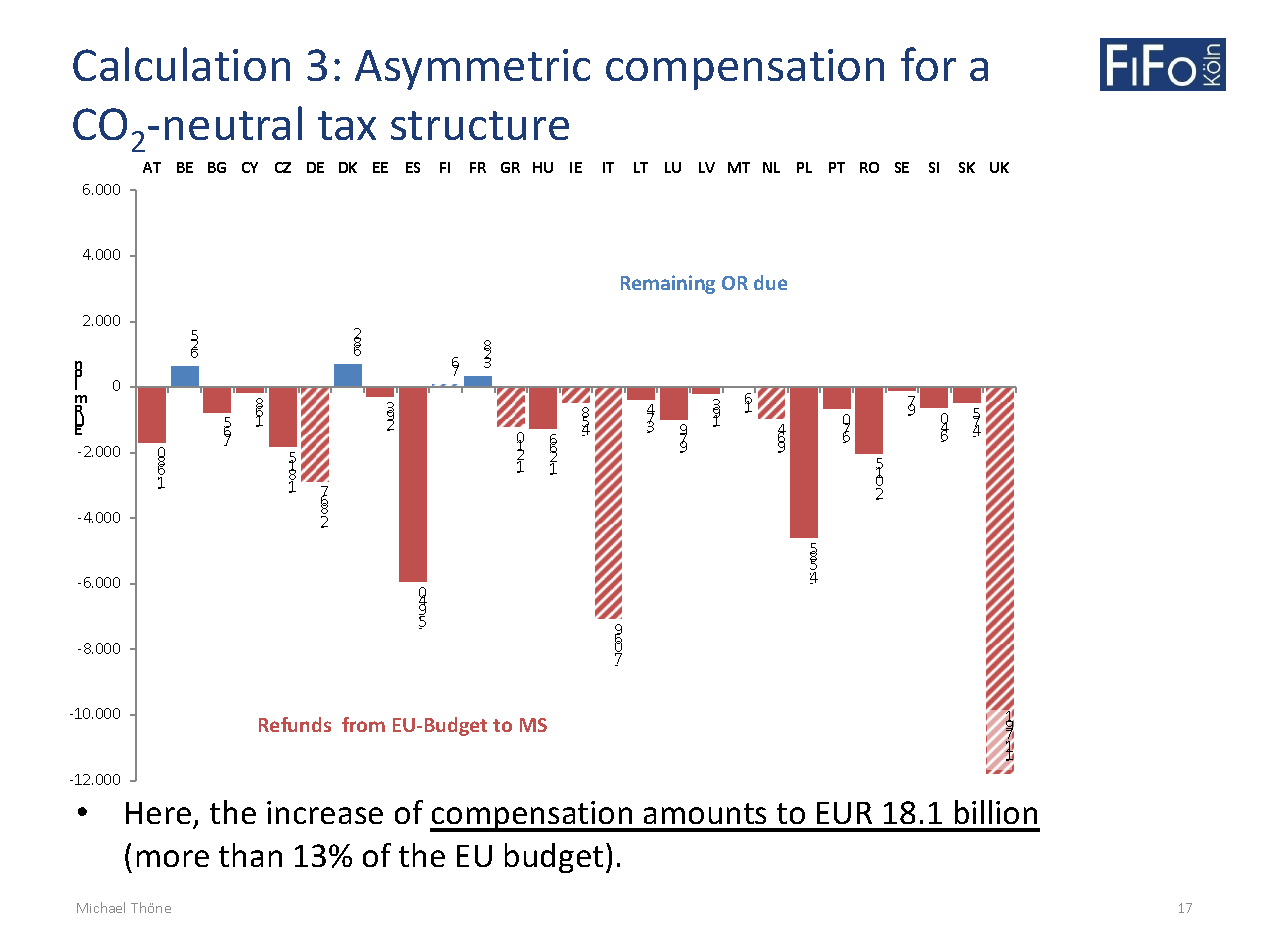 This screenshot has height=952, width=1270. What do you see at coordinates (770, 282) in the screenshot?
I see `due` at bounding box center [770, 282].
